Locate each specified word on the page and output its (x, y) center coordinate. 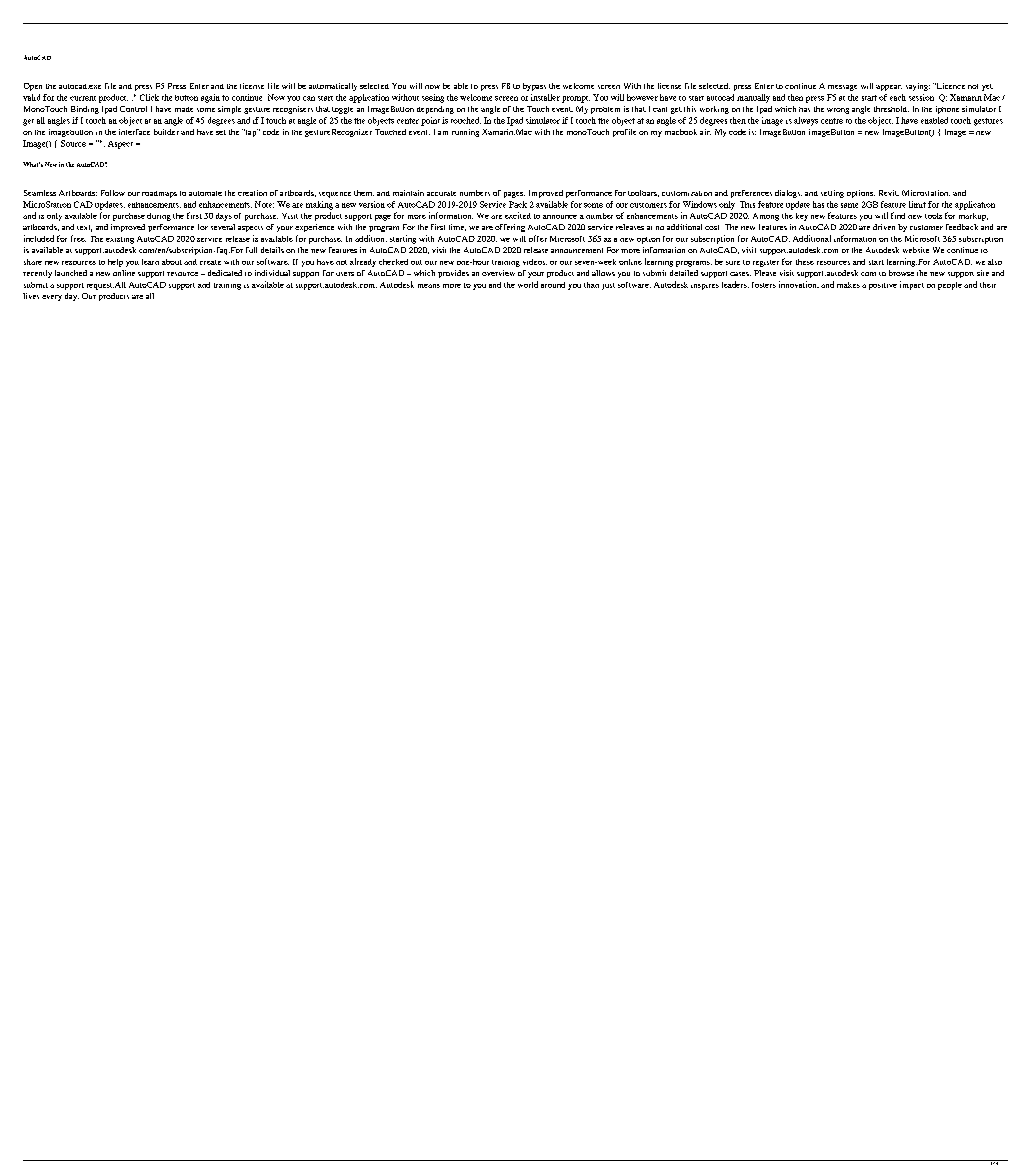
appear (889, 88)
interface (134, 132)
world (528, 284)
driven (884, 227)
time (457, 227)
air (705, 132)
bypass (534, 87)
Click (149, 97)
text (84, 228)
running (465, 133)
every (52, 298)
